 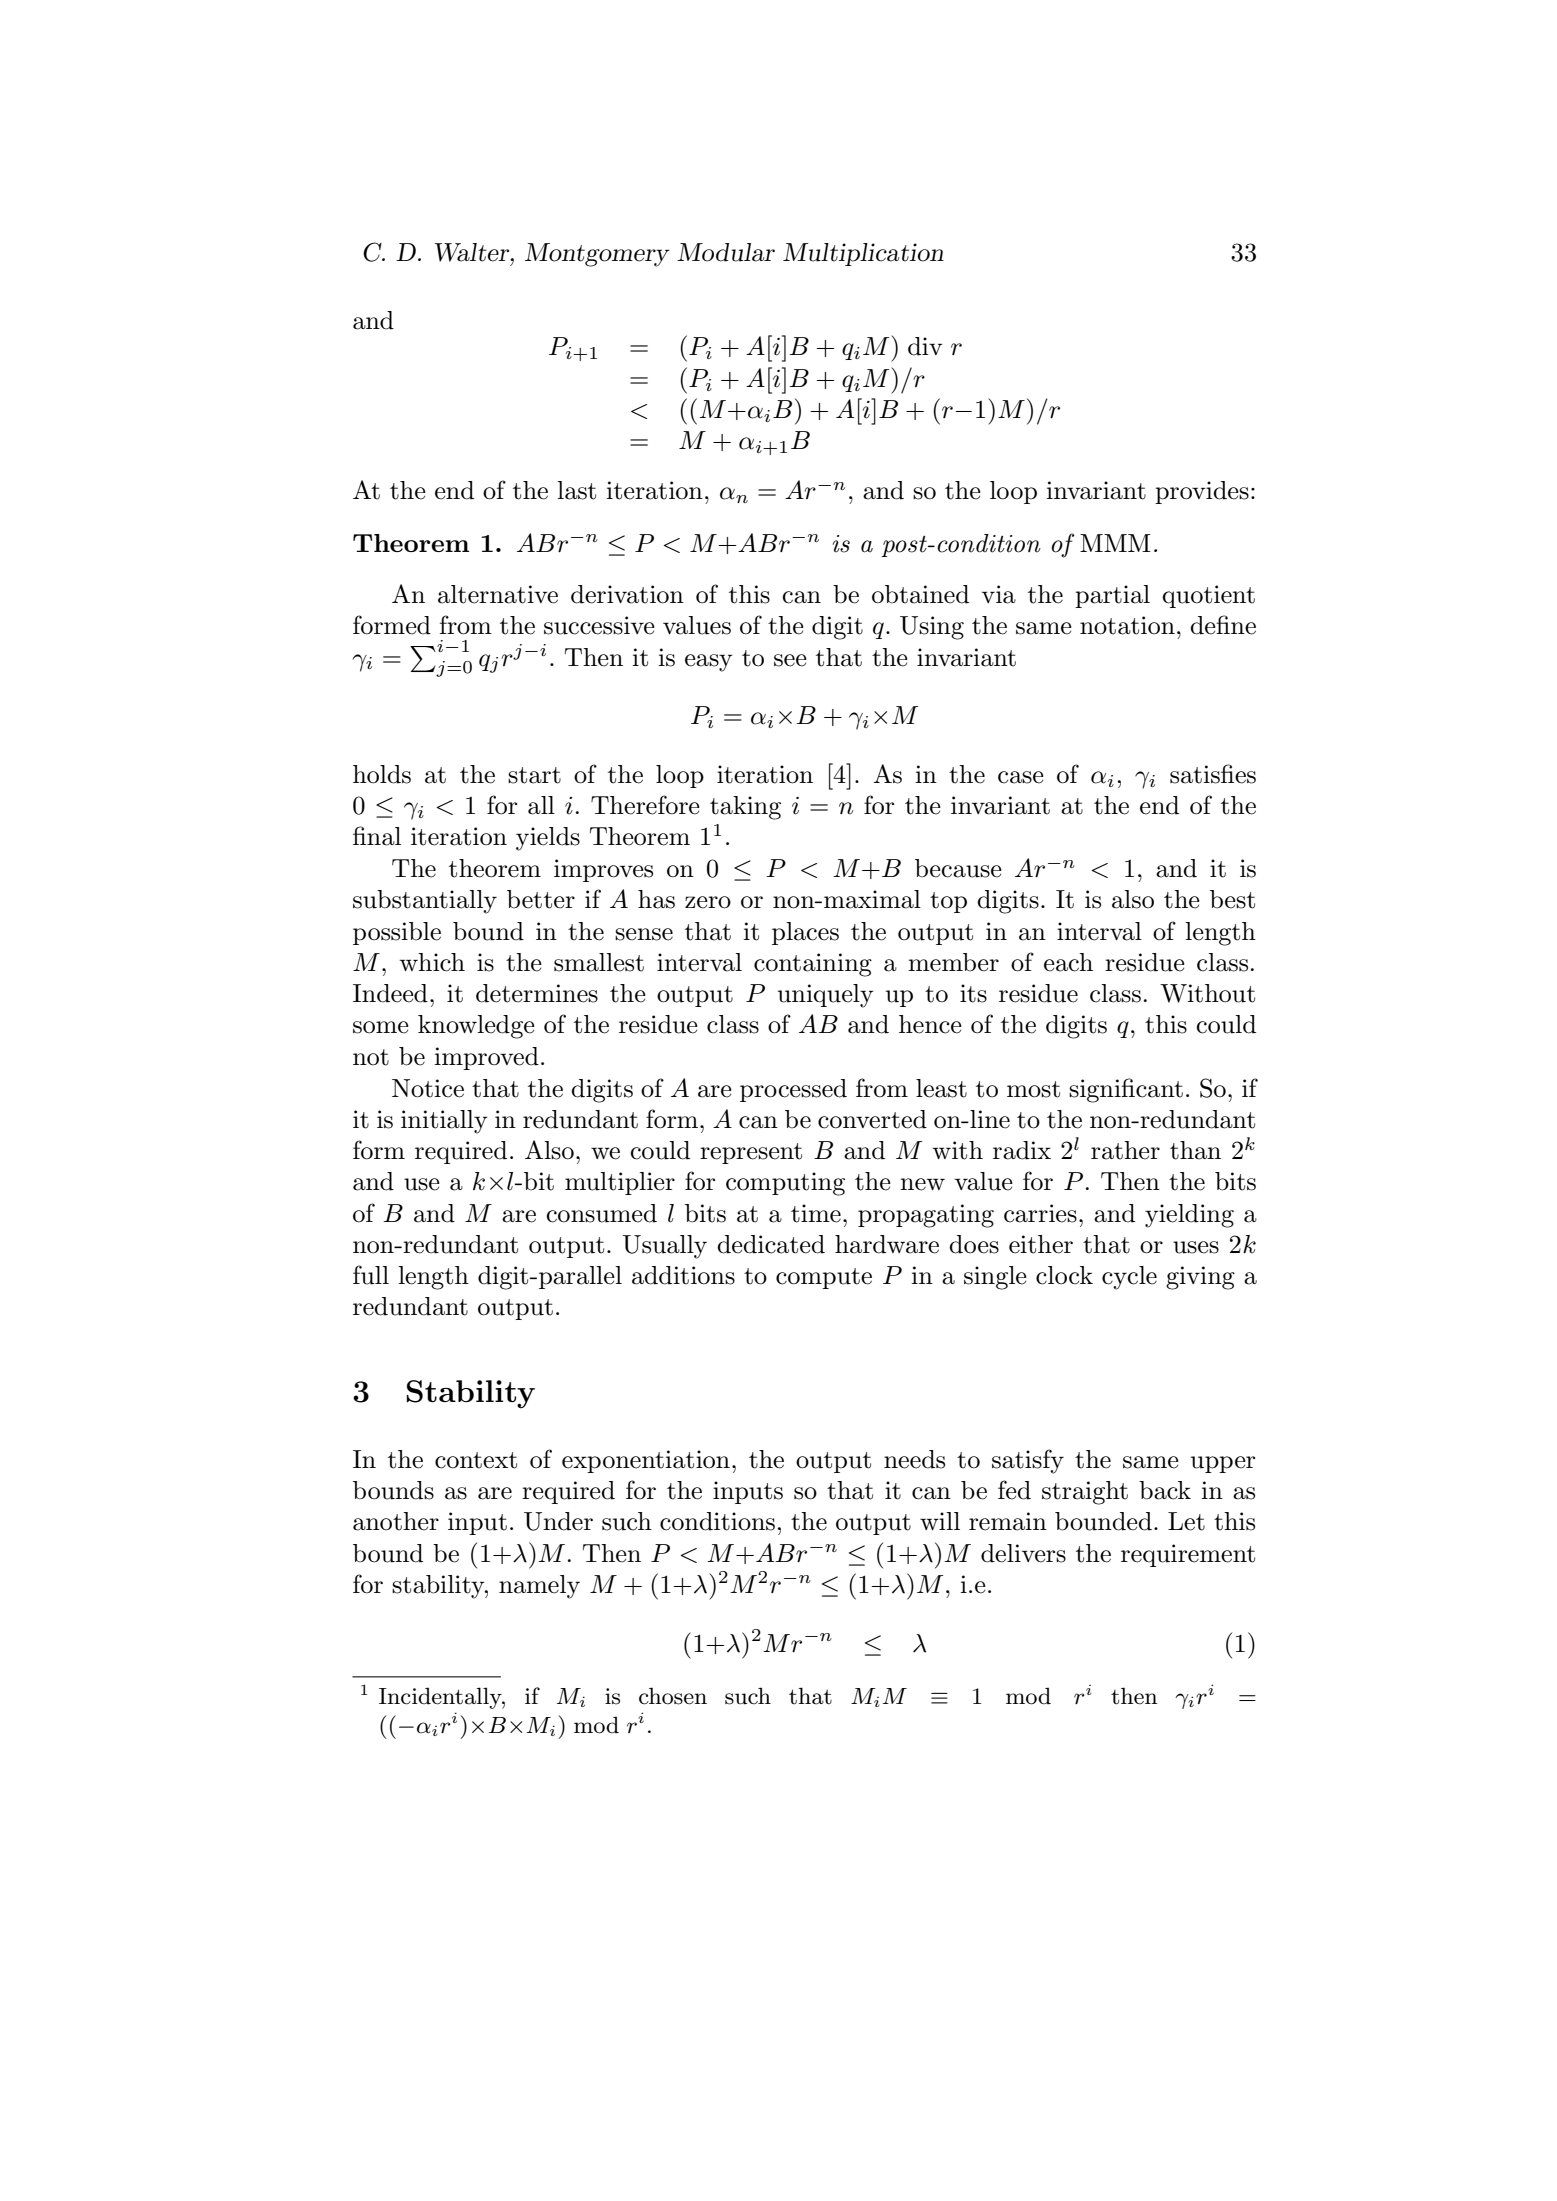 I want to click on containing, so click(x=813, y=965).
